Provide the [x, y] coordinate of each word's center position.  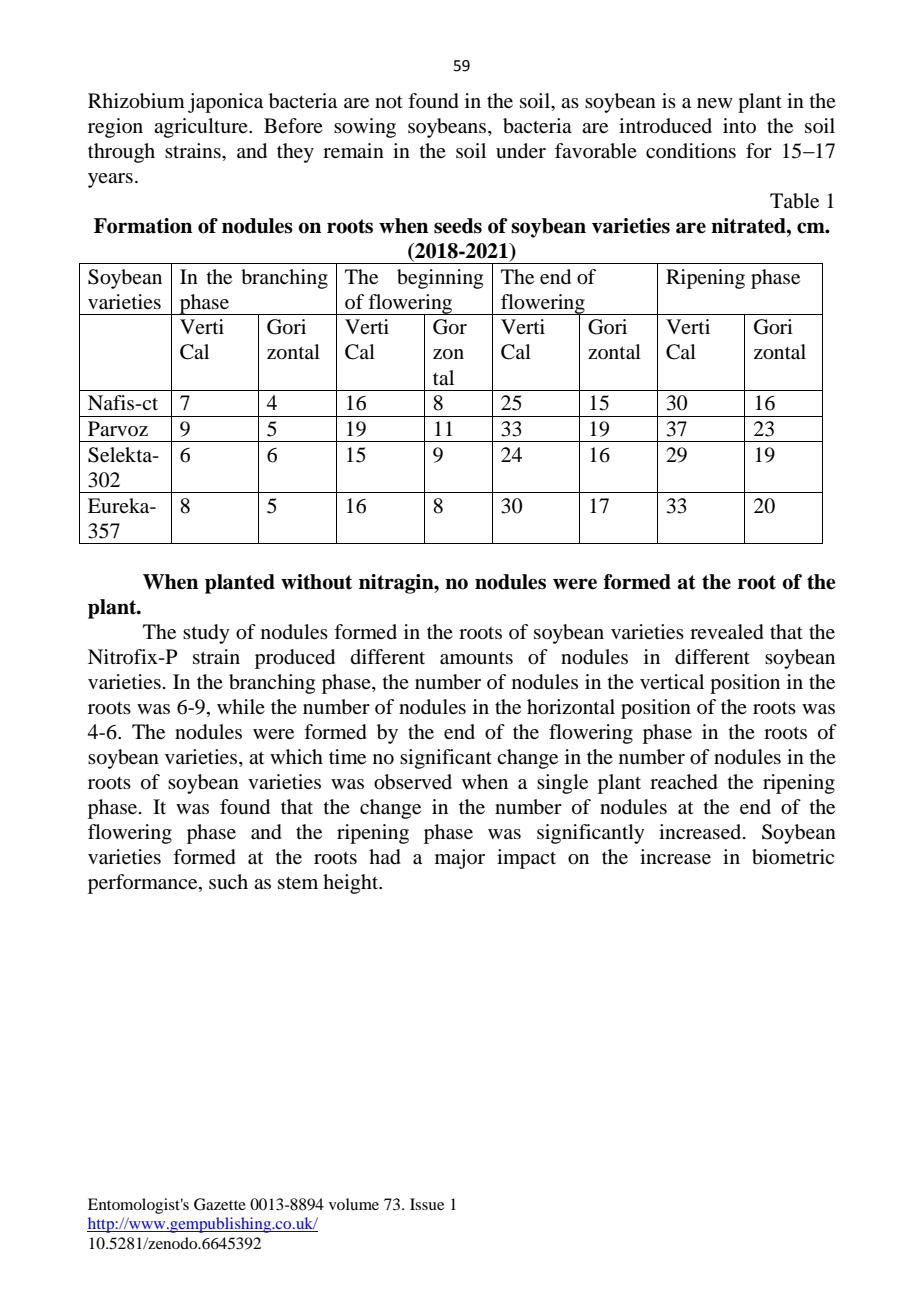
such [228, 881]
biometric [793, 857]
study [206, 634]
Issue [427, 1204]
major [460, 859]
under [521, 151]
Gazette [220, 1204]
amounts [476, 658]
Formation [143, 226]
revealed [727, 632]
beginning [440, 279]
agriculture [202, 128]
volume [354, 1204]
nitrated [749, 226]
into [739, 125]
